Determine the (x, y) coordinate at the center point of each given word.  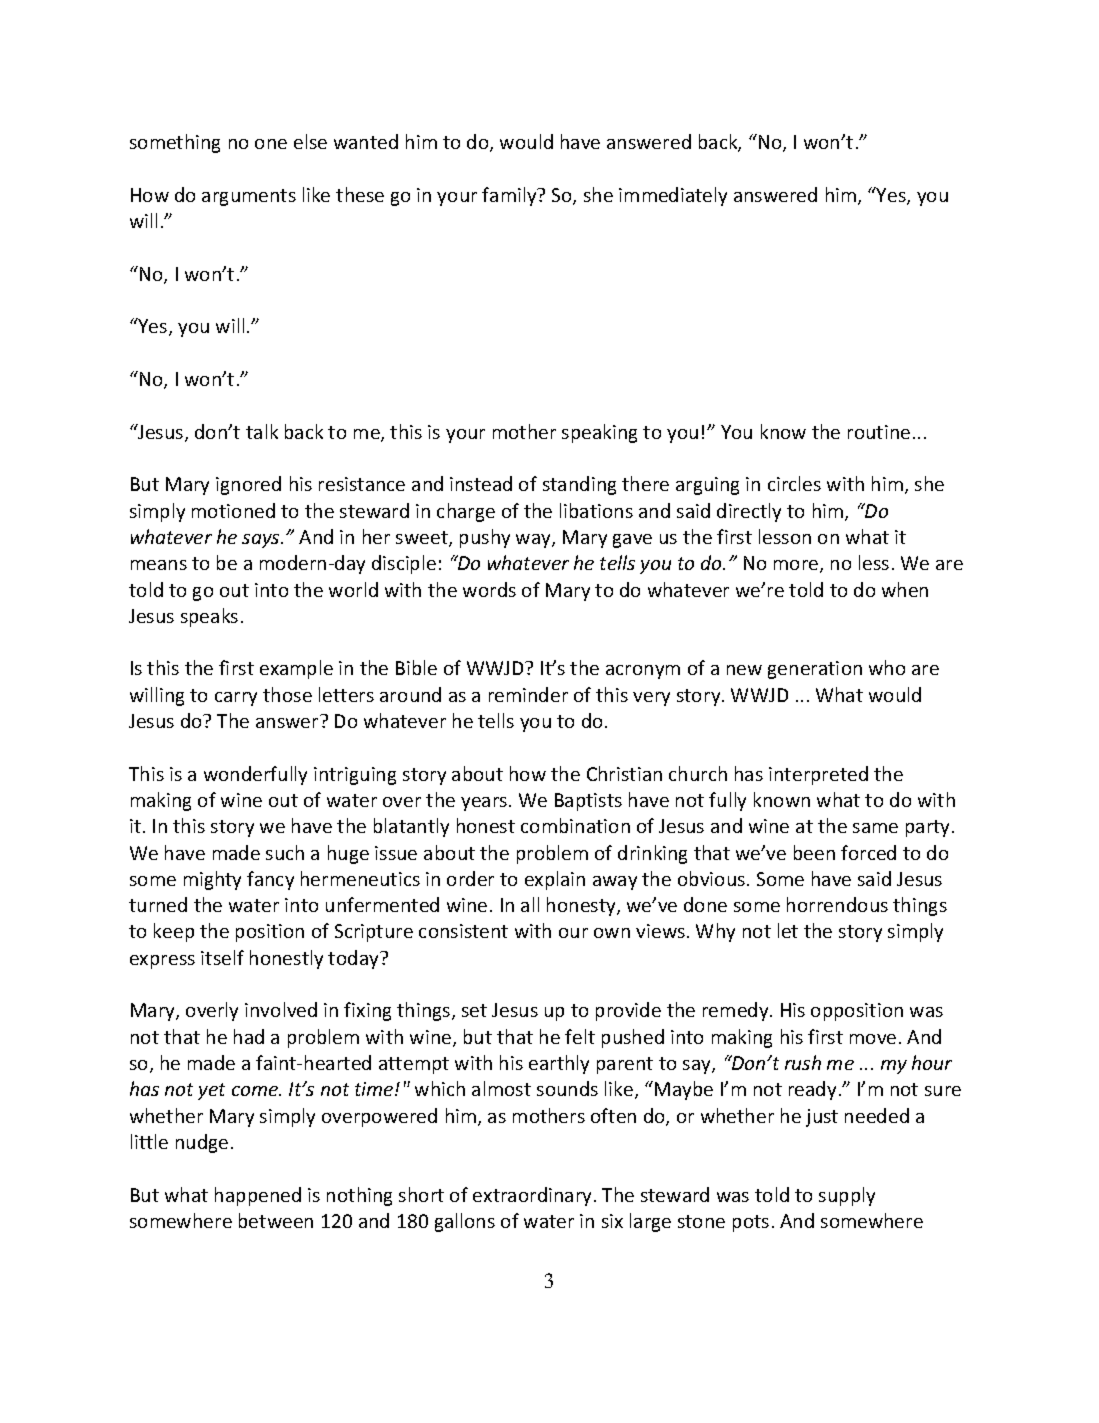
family (510, 196)
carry (236, 699)
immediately (673, 196)
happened (258, 1196)
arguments (249, 197)
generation (815, 670)
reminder (528, 694)
